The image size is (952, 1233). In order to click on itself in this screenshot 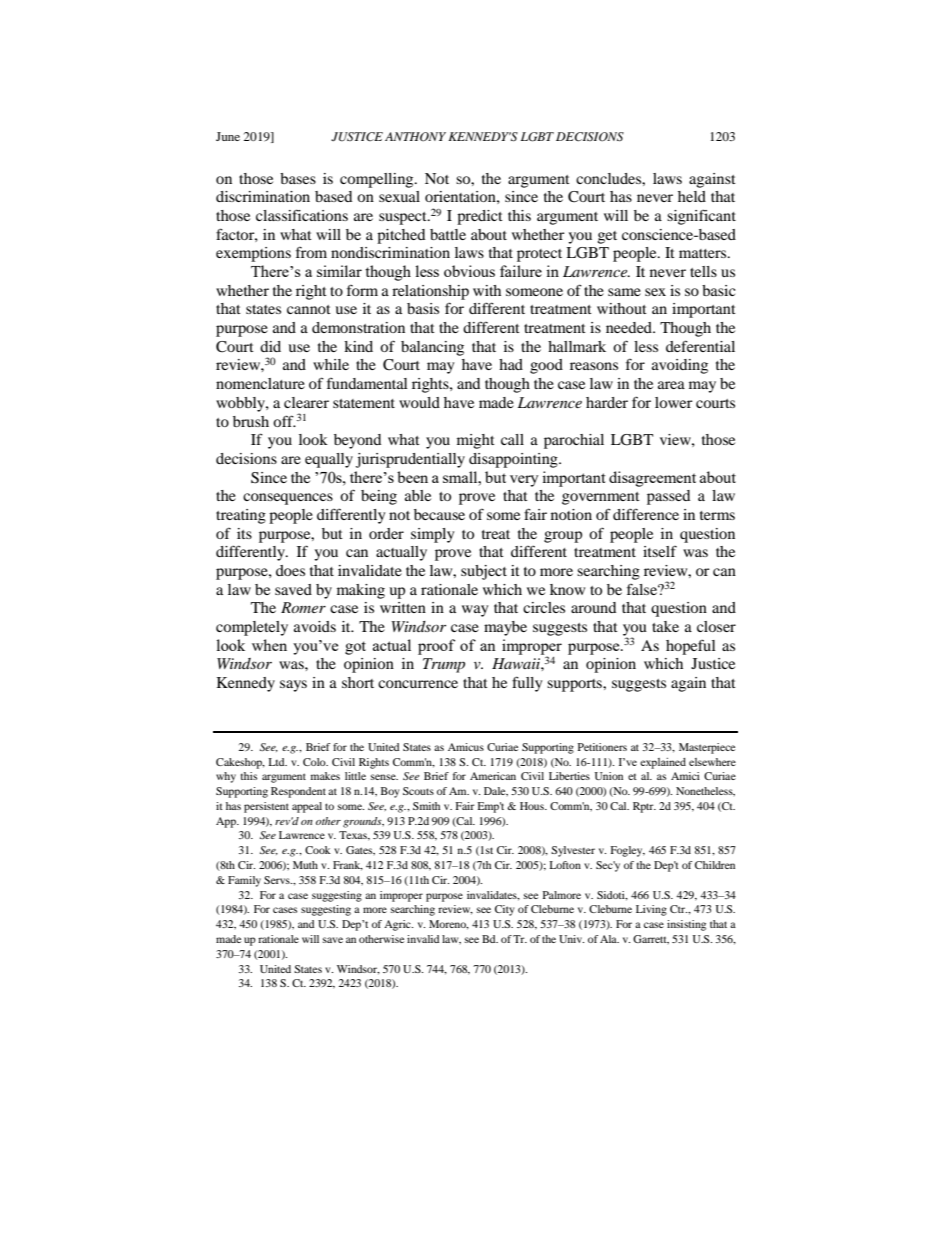, I will do `click(660, 551)`.
